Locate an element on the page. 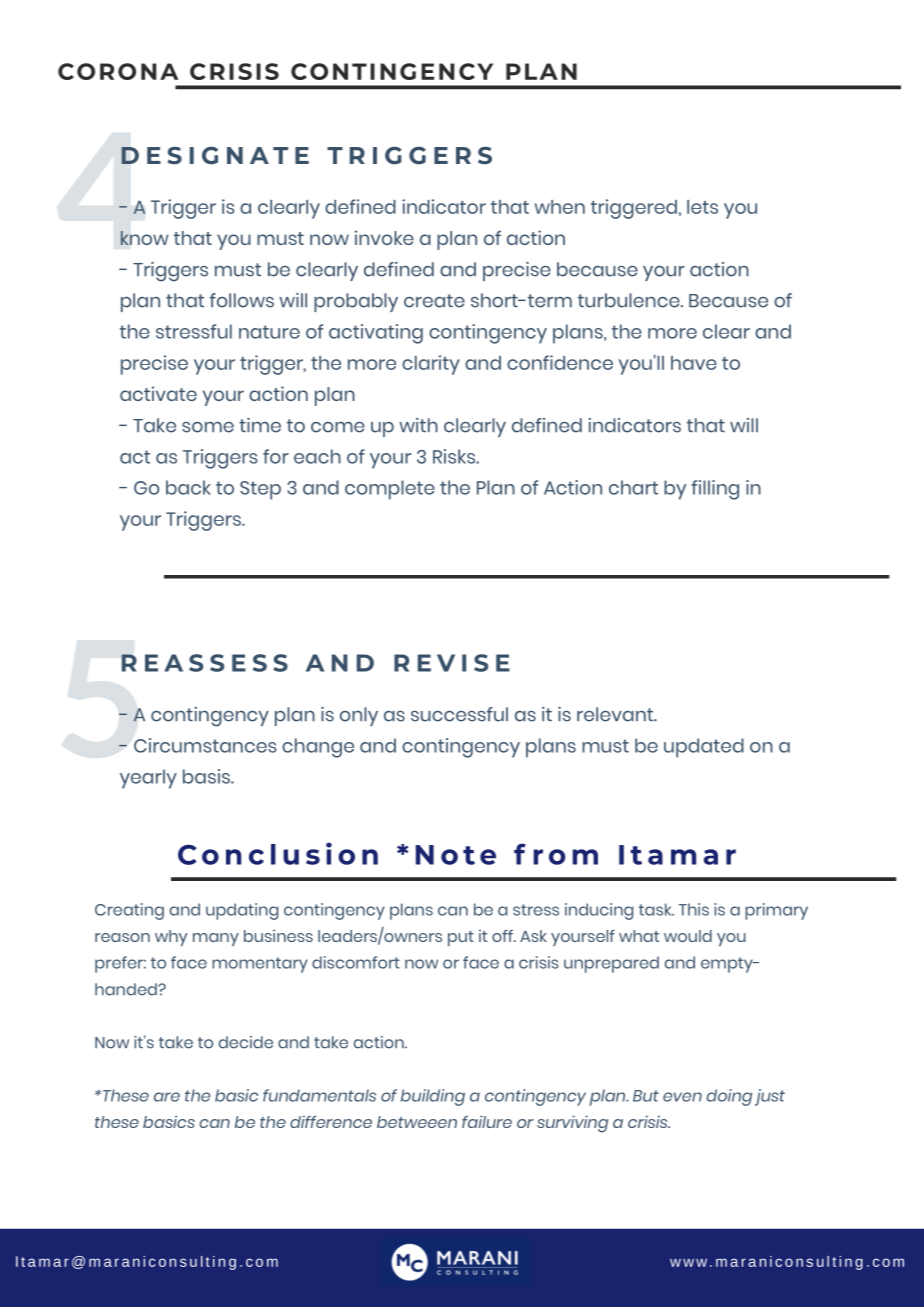  lets is located at coordinates (702, 207).
